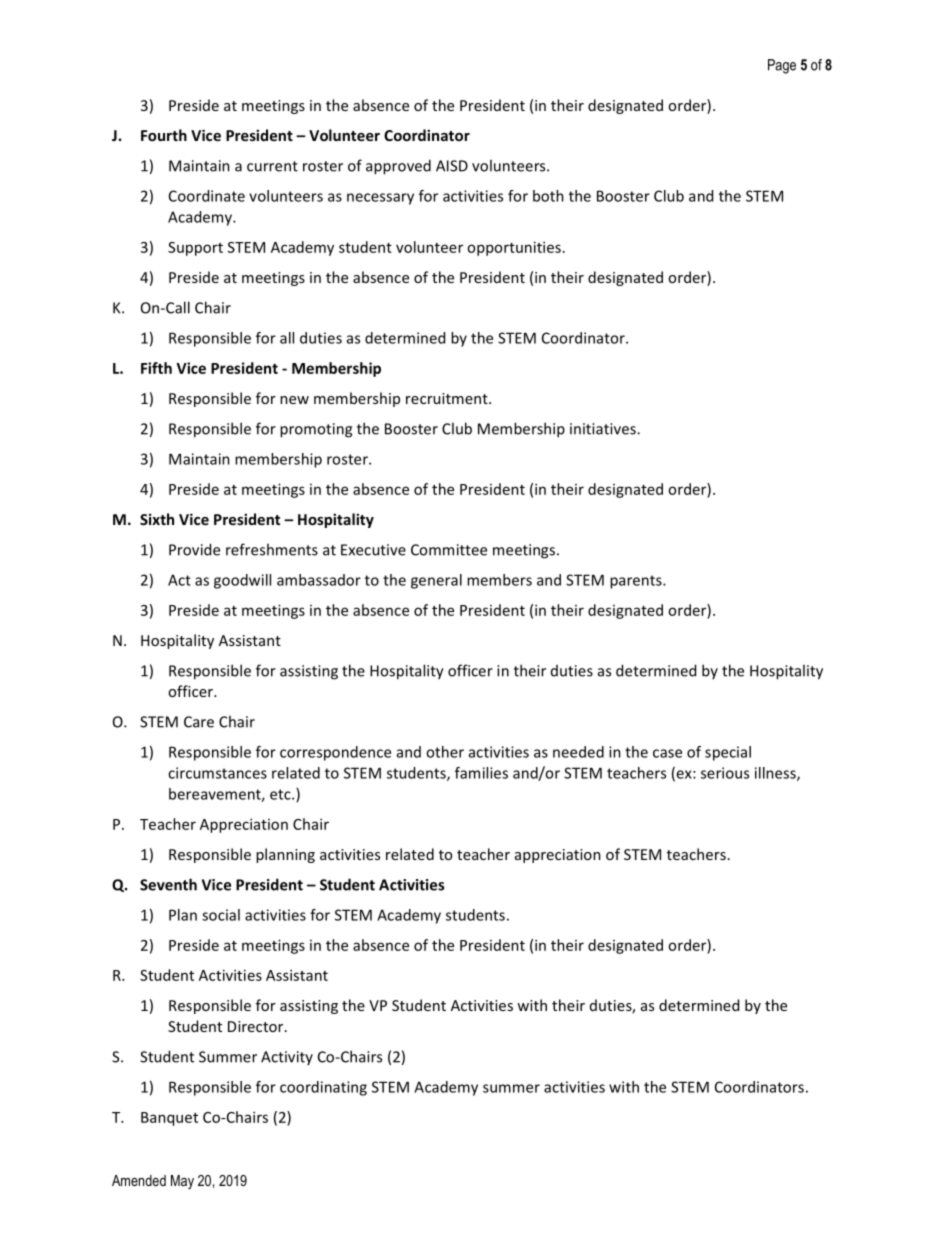 The height and width of the screenshot is (1233, 952). Describe the element at coordinates (182, 1182) in the screenshot. I see `May` at that location.
